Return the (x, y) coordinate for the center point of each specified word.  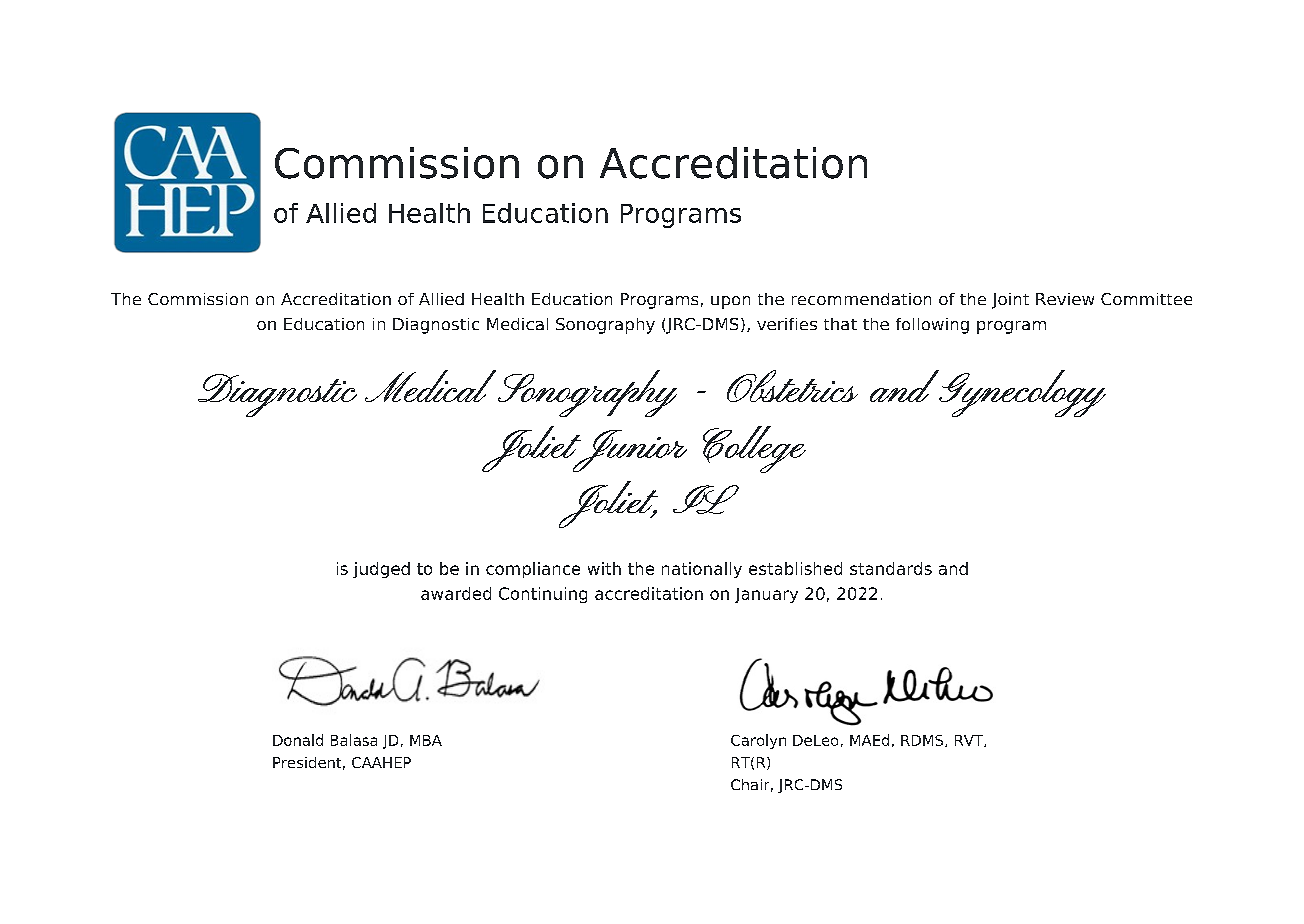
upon (730, 302)
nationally (702, 570)
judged (381, 570)
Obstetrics (792, 386)
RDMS (923, 741)
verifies (787, 324)
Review (1065, 299)
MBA (426, 740)
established (795, 568)
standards (891, 568)
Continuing (543, 595)
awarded (456, 593)
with (604, 568)
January (766, 595)
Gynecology (1022, 393)
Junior (629, 451)
